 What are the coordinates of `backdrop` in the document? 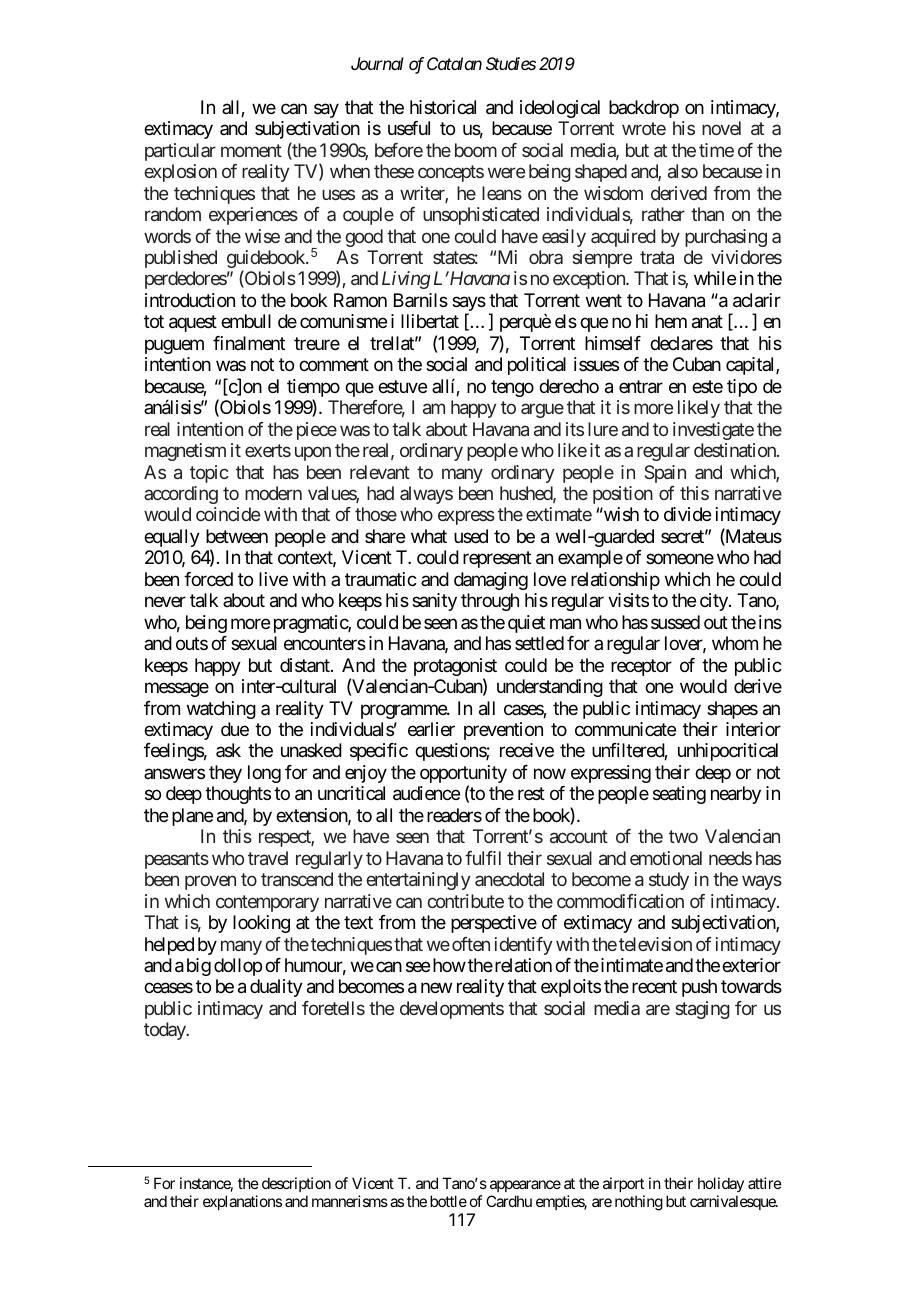 It's located at (644, 109).
